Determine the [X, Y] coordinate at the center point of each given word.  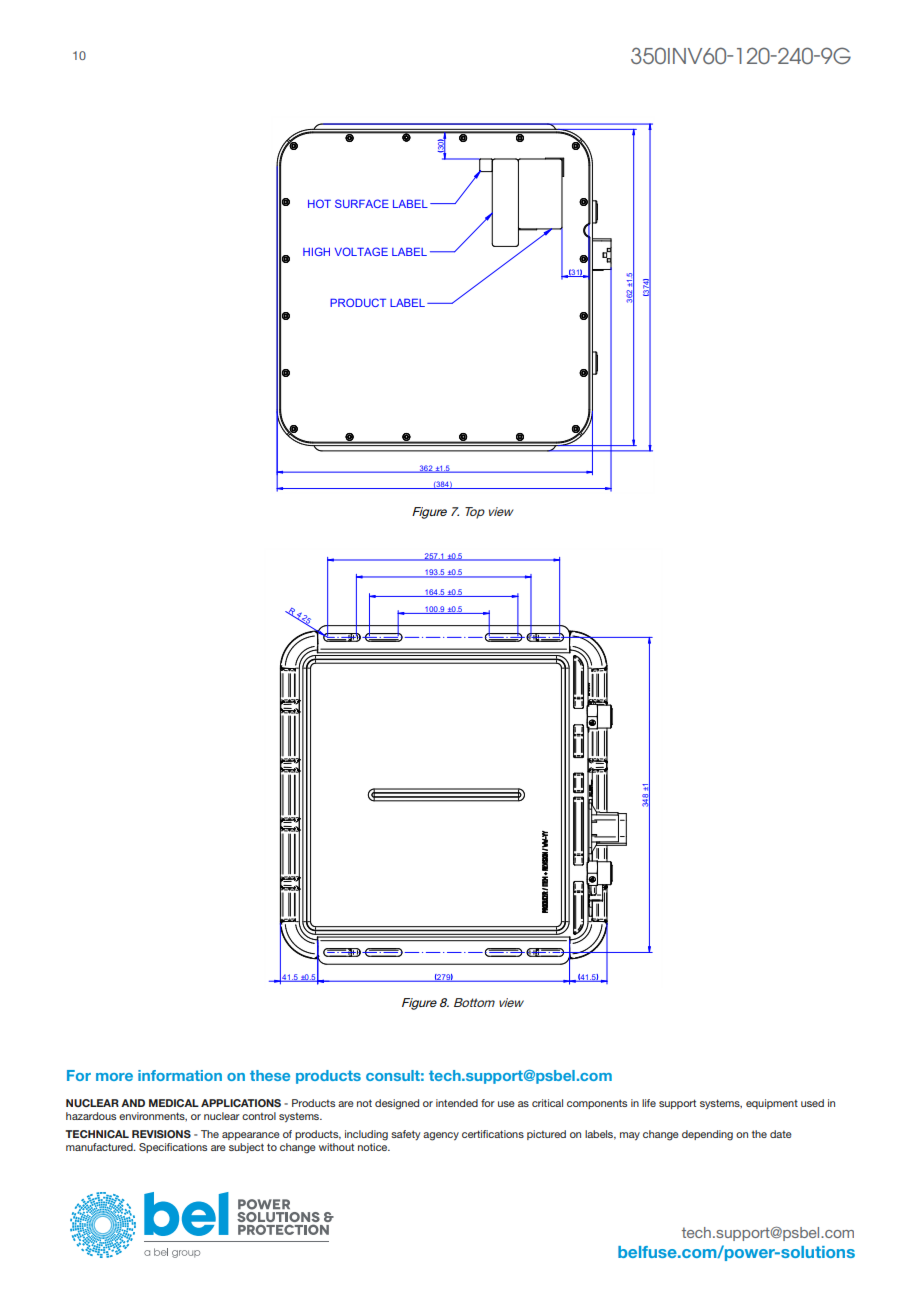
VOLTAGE [361, 251]
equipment [772, 1104]
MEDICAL [174, 1103]
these [270, 1075]
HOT [319, 203]
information [180, 1075]
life [649, 1103]
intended [457, 1103]
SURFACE [362, 203]
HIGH [316, 251]
